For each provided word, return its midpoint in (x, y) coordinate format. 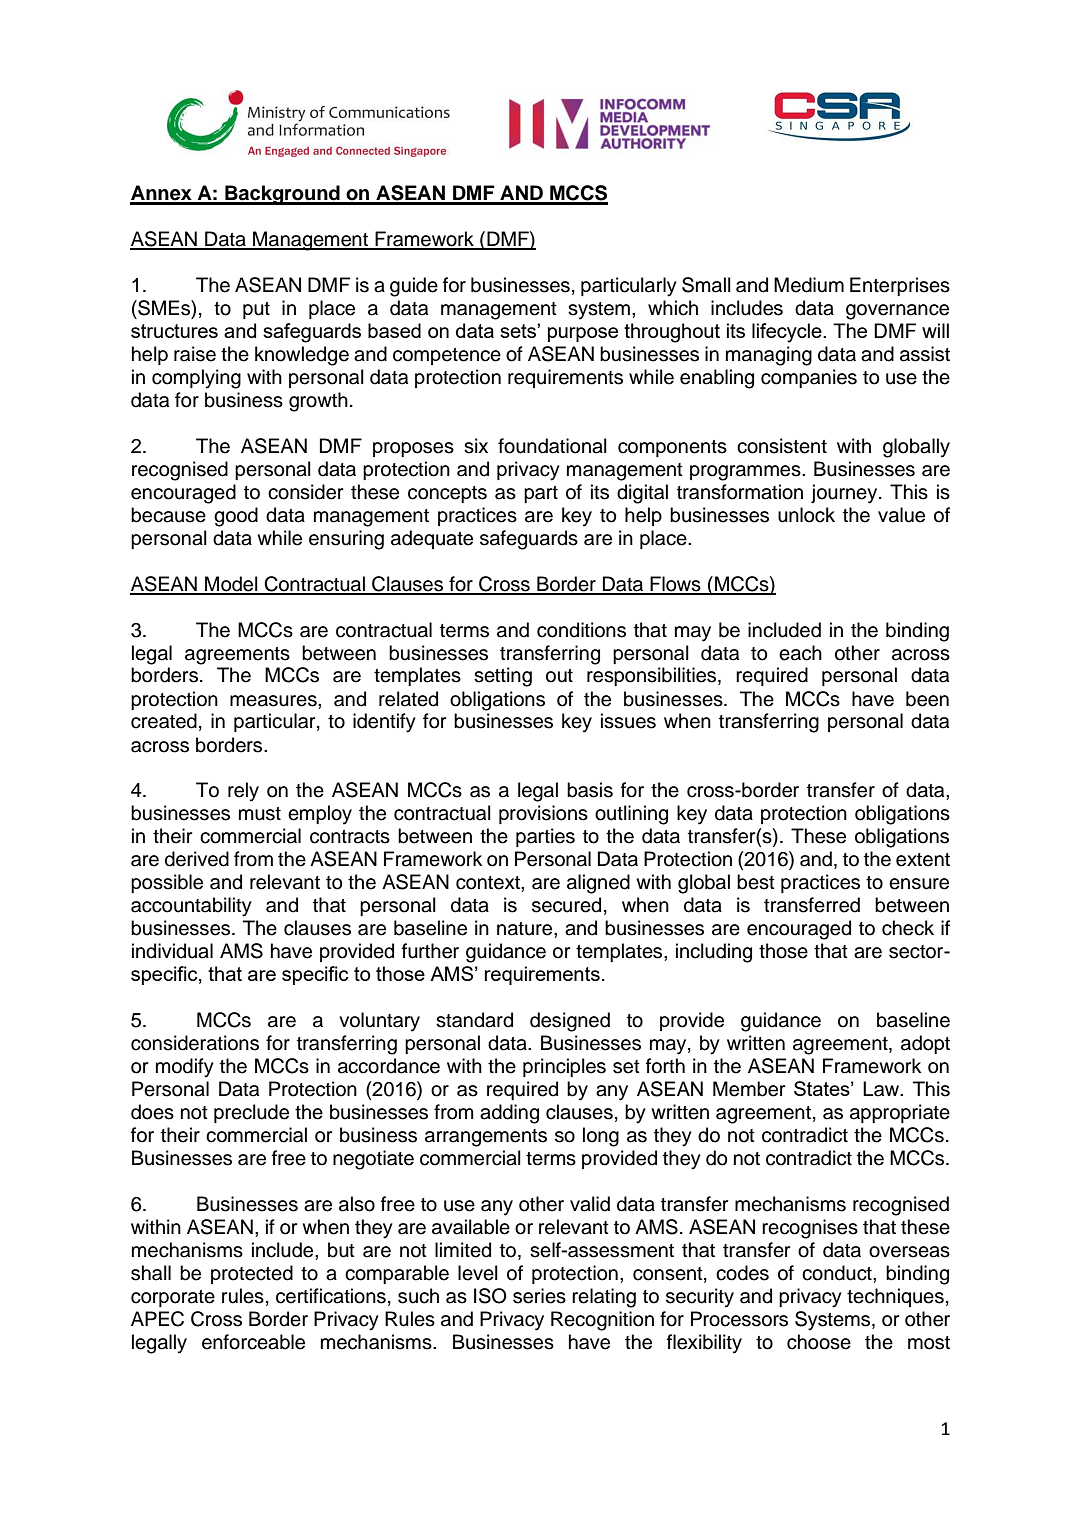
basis (590, 790)
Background (282, 195)
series (539, 1296)
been (927, 699)
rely (243, 792)
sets (519, 331)
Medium (809, 285)
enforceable (253, 1342)
